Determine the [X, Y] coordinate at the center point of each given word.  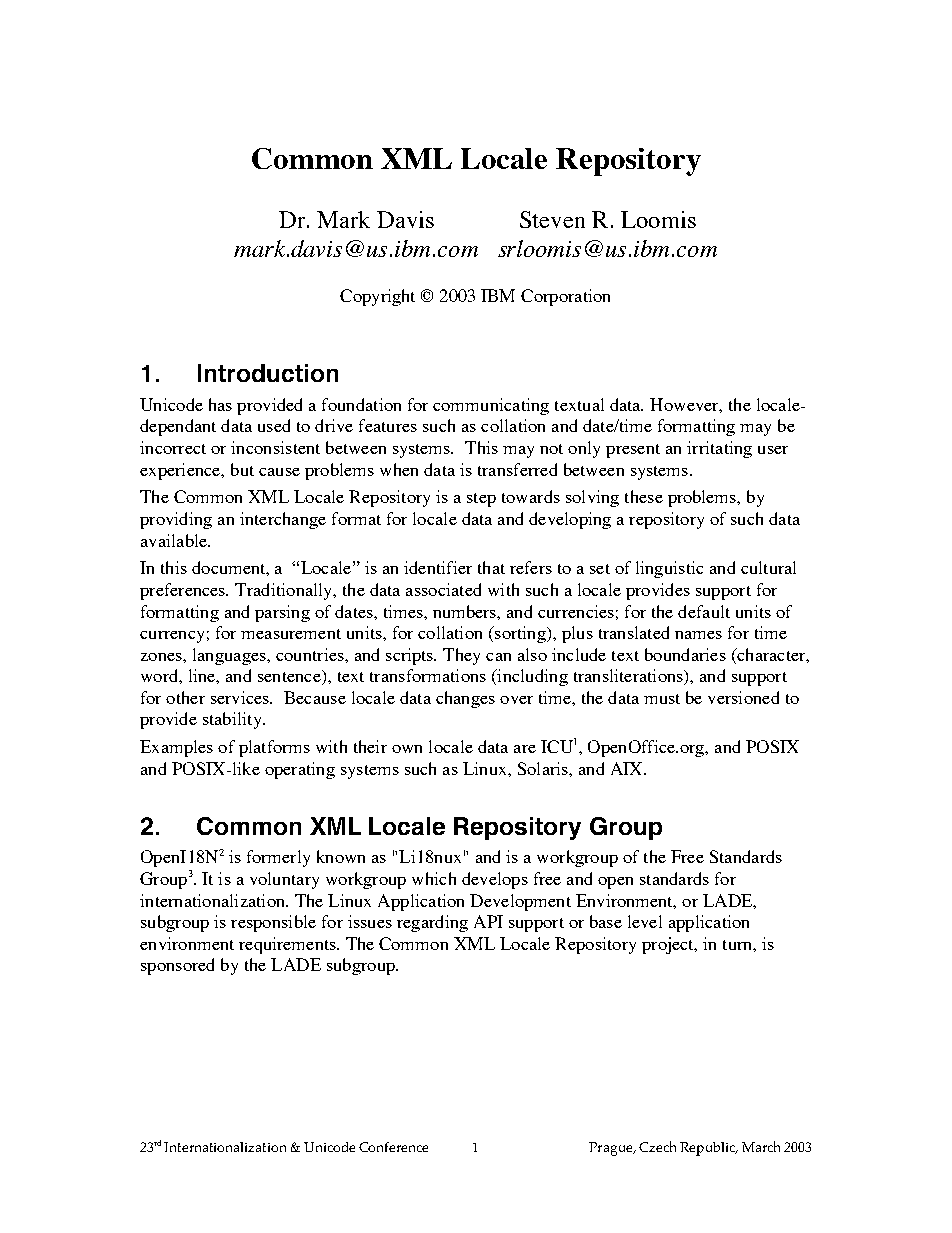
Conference [393, 1147]
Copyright [377, 297]
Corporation [565, 297]
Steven [552, 219]
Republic [708, 1149]
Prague [612, 1149]
